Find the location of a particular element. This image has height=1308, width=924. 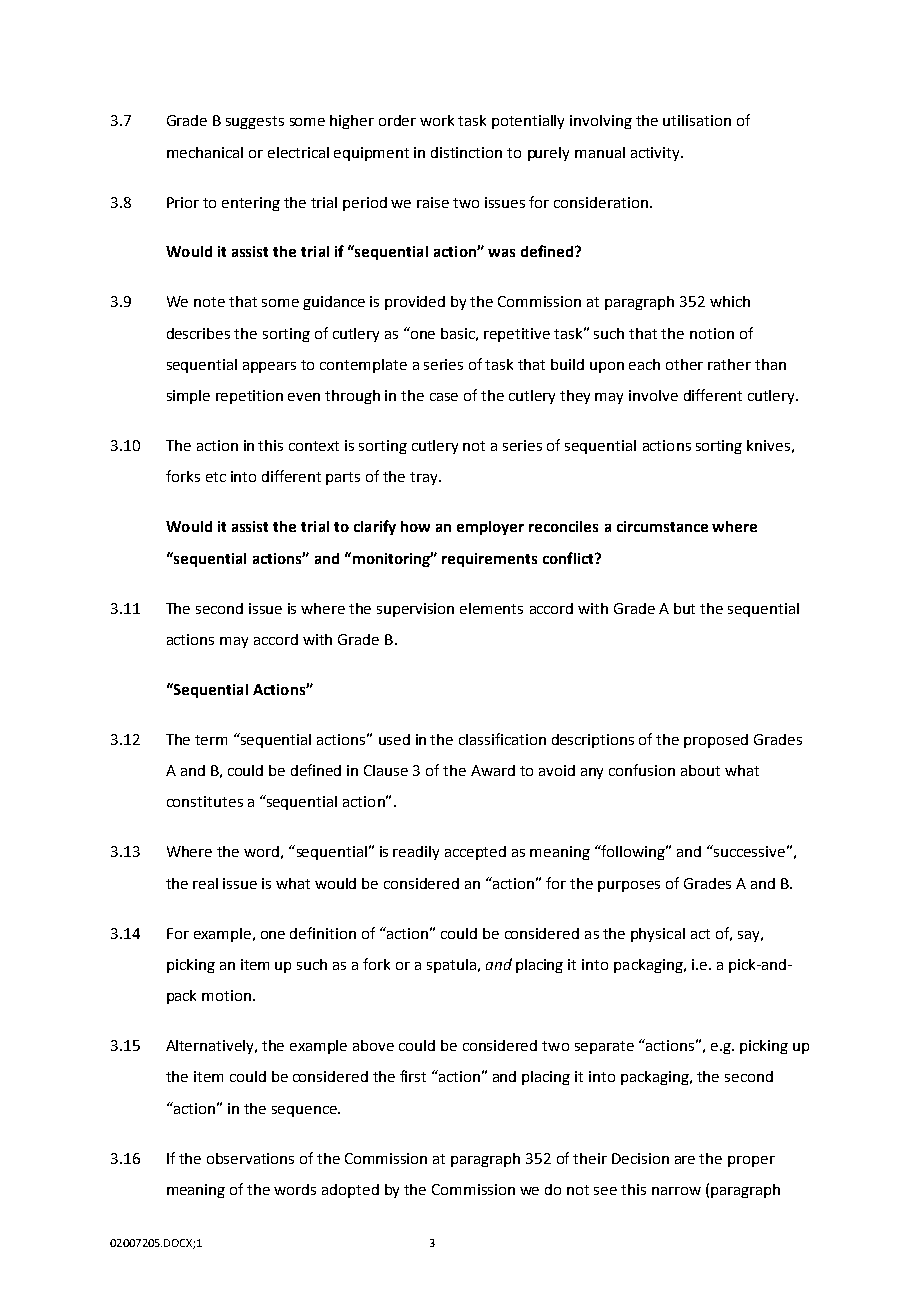

first is located at coordinates (413, 1076).
